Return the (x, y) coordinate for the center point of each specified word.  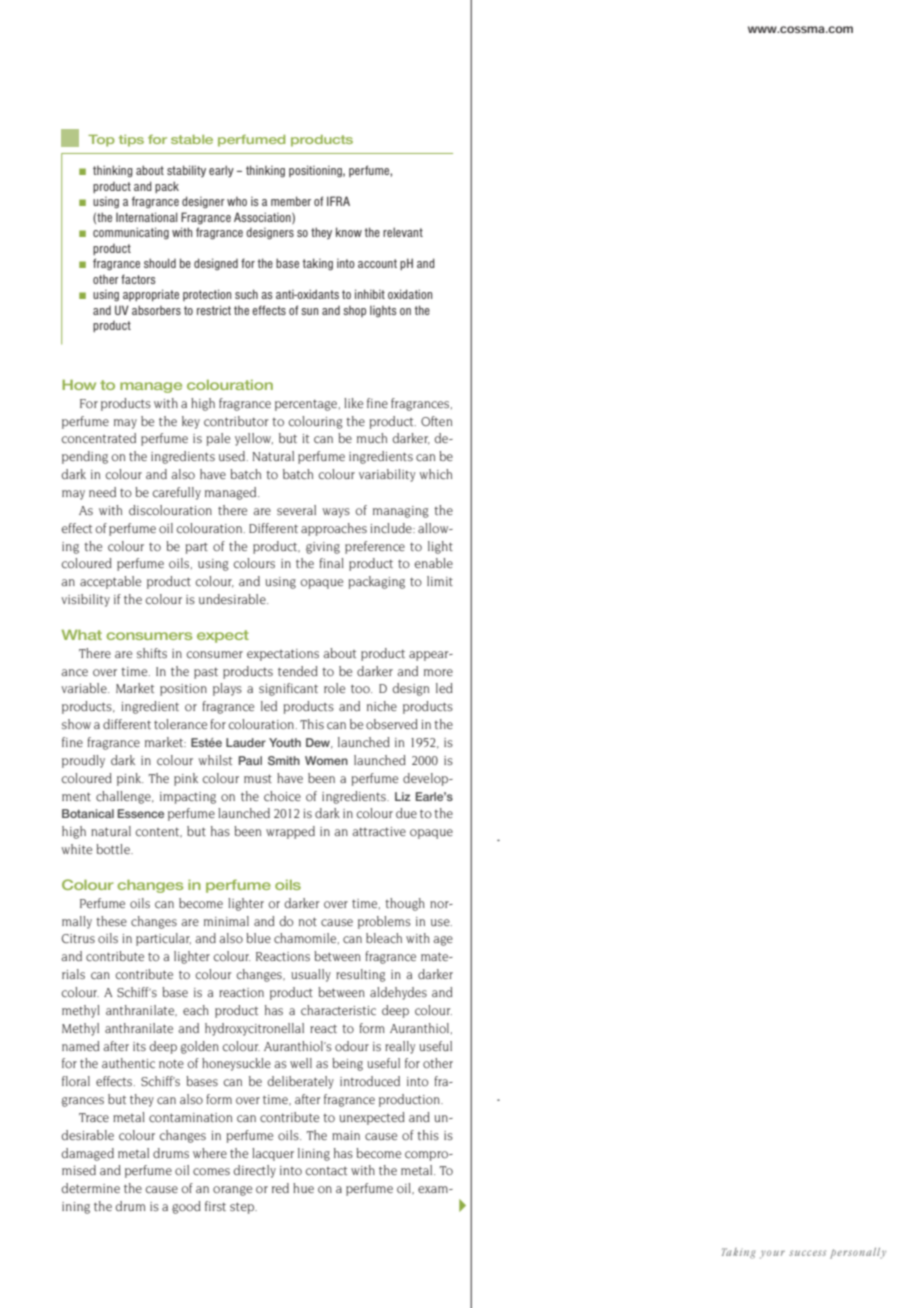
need (102, 492)
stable (192, 139)
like (353, 403)
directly (254, 1171)
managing (401, 512)
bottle (114, 849)
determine (90, 1188)
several (296, 510)
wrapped (290, 832)
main (346, 1135)
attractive (379, 831)
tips (131, 141)
